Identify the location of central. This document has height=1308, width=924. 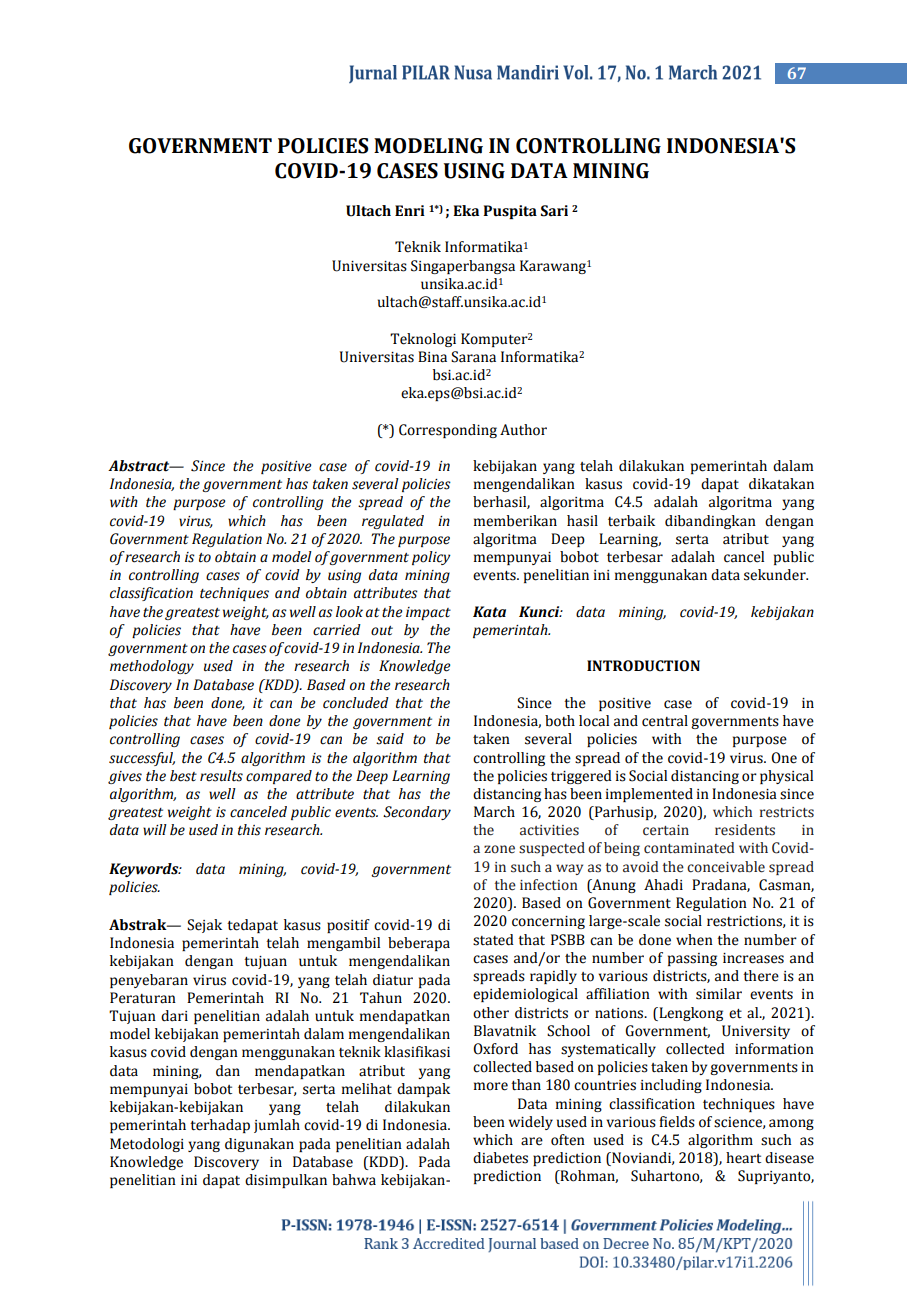
(665, 721).
